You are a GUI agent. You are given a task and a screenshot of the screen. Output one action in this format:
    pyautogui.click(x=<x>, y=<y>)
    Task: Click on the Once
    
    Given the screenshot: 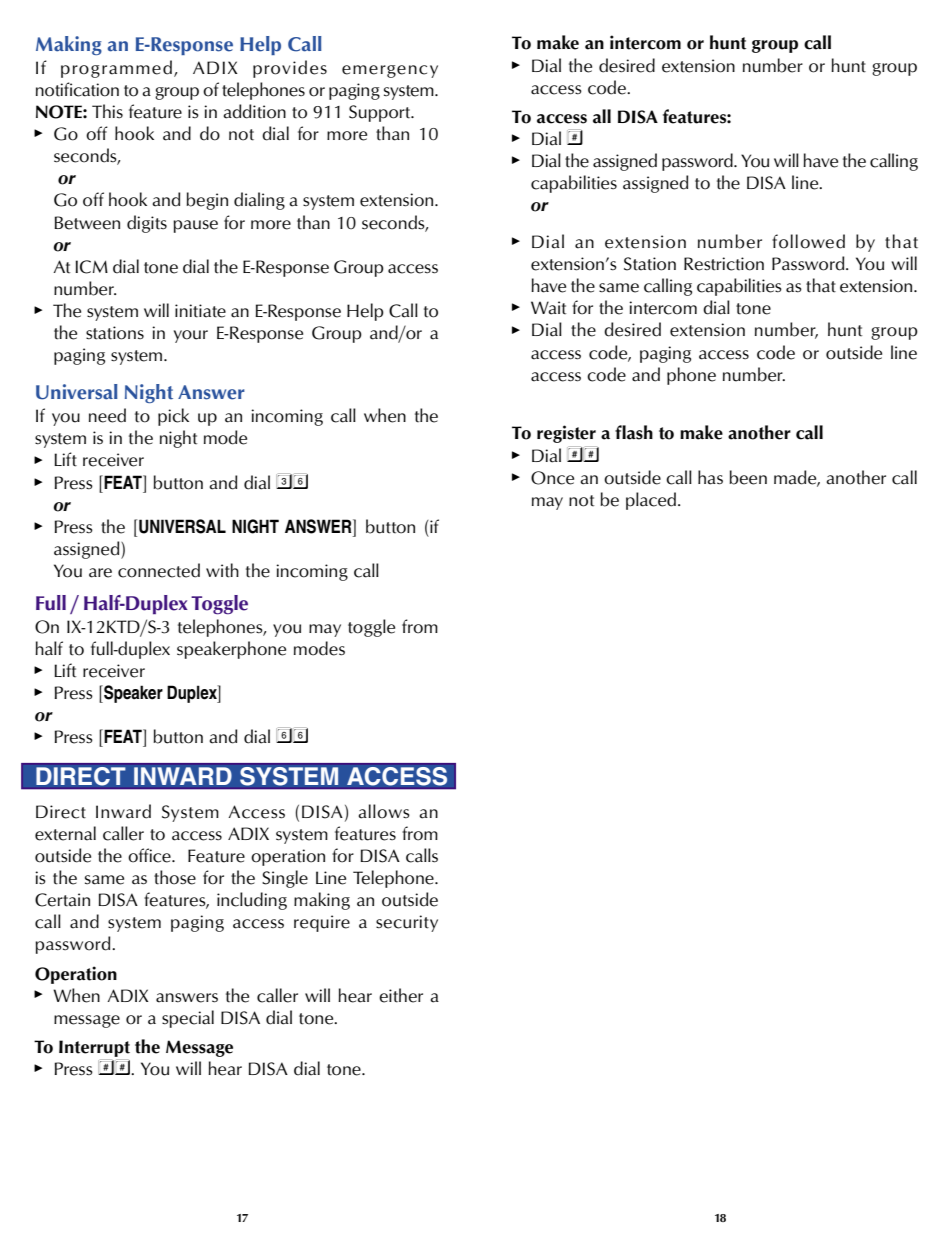 What is the action you would take?
    pyautogui.click(x=552, y=478)
